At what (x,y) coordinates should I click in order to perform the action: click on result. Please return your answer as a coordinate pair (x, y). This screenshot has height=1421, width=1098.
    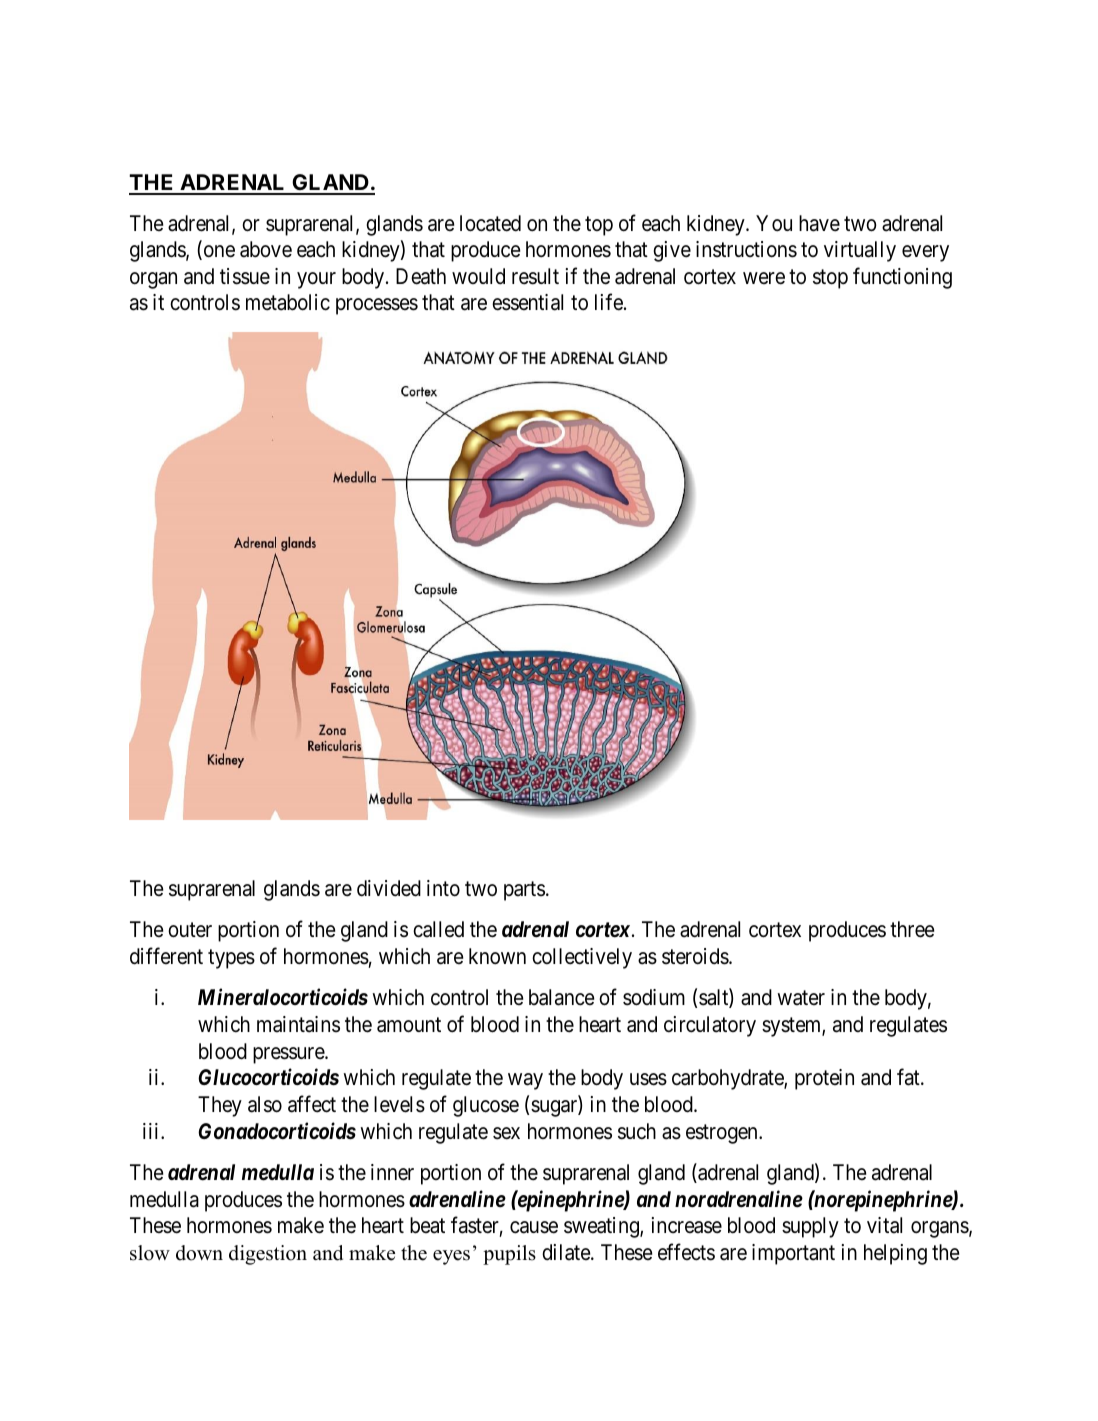
    Looking at the image, I should click on (535, 276).
